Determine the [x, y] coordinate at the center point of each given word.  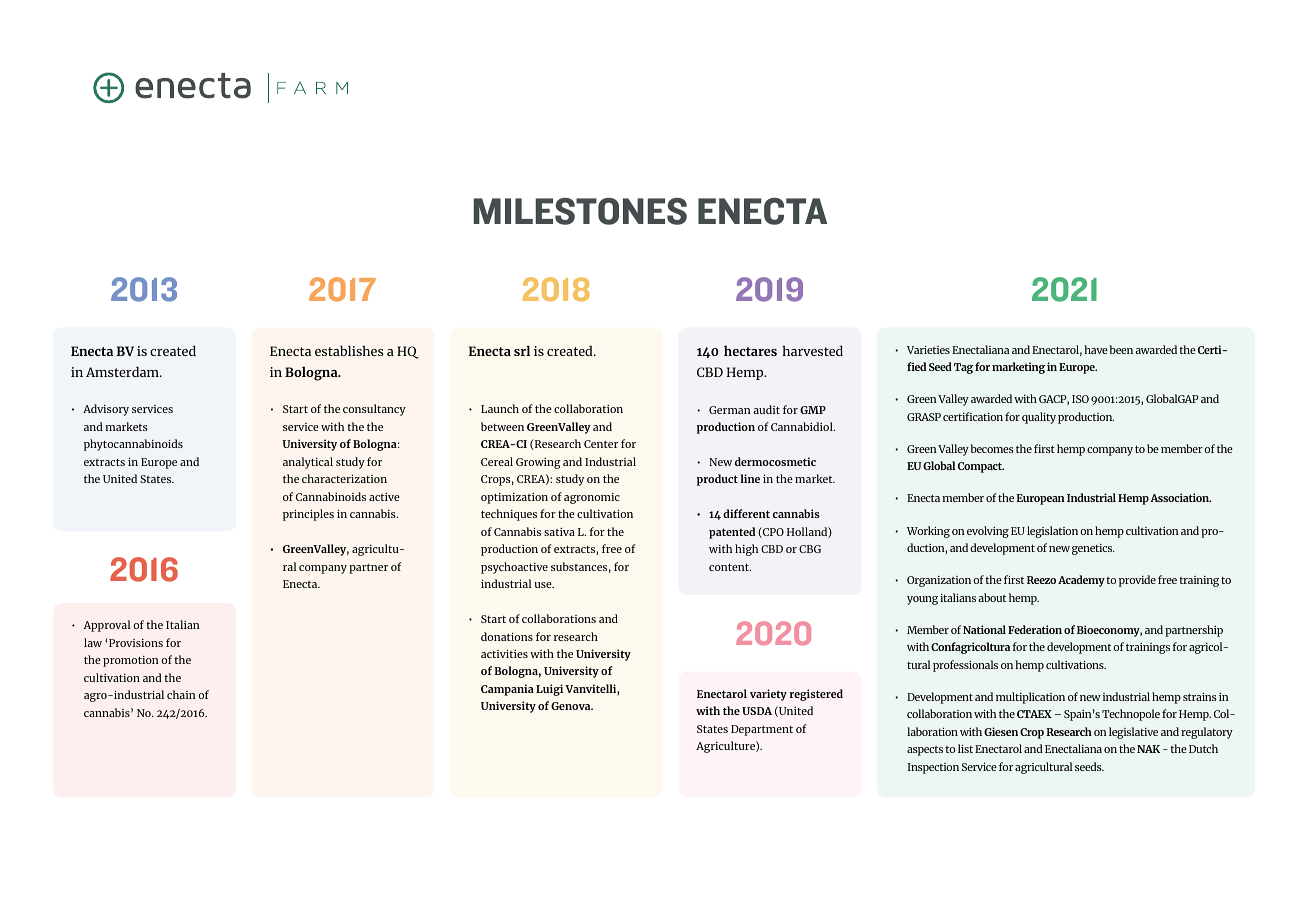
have [1096, 349]
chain [181, 694]
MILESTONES [580, 211]
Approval [107, 626]
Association [1180, 497]
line [750, 478]
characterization [344, 478]
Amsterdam [123, 371]
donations [507, 636]
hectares [750, 350]
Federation [1035, 629]
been [1121, 349]
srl [522, 350]
